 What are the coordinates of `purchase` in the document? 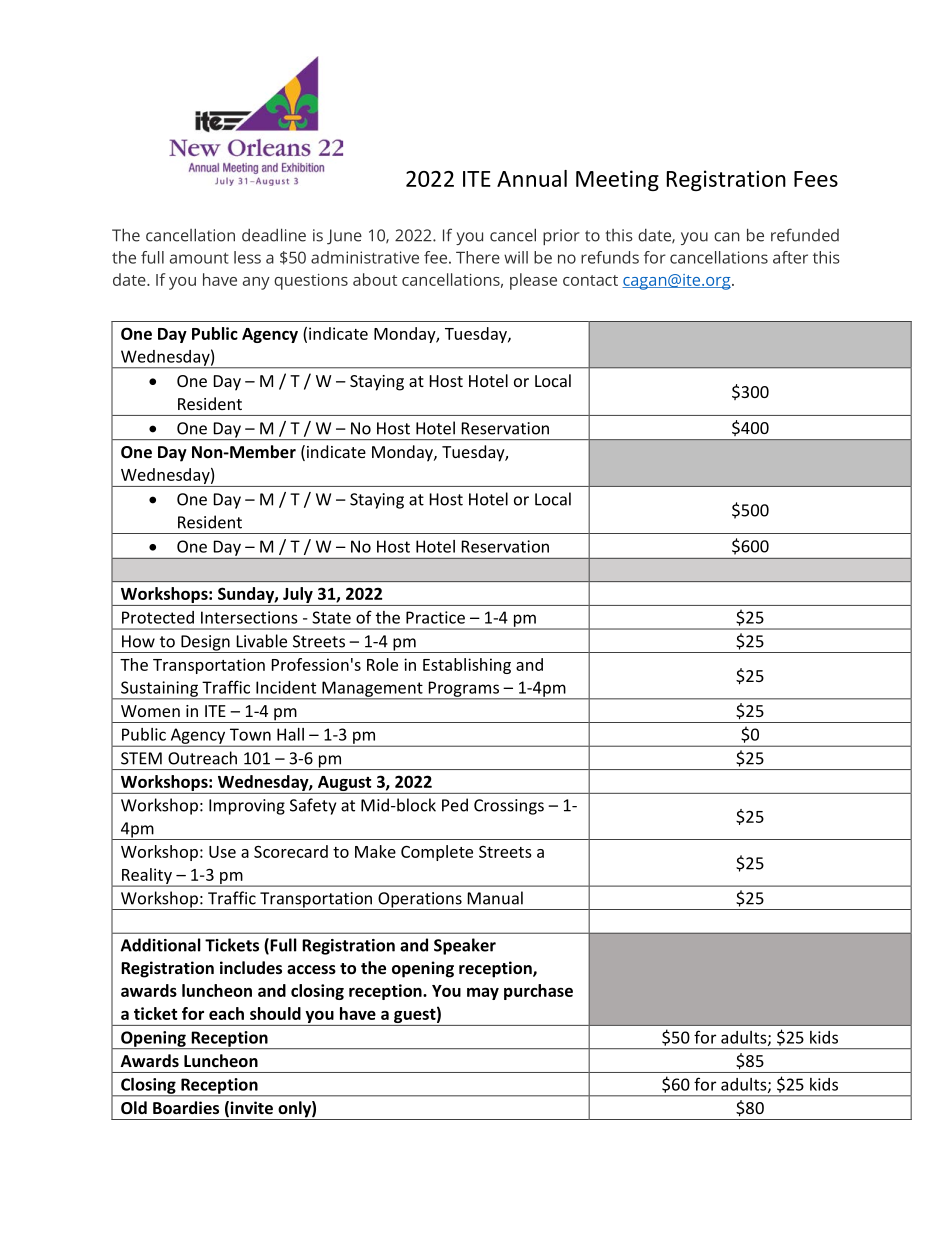 It's located at (538, 992).
